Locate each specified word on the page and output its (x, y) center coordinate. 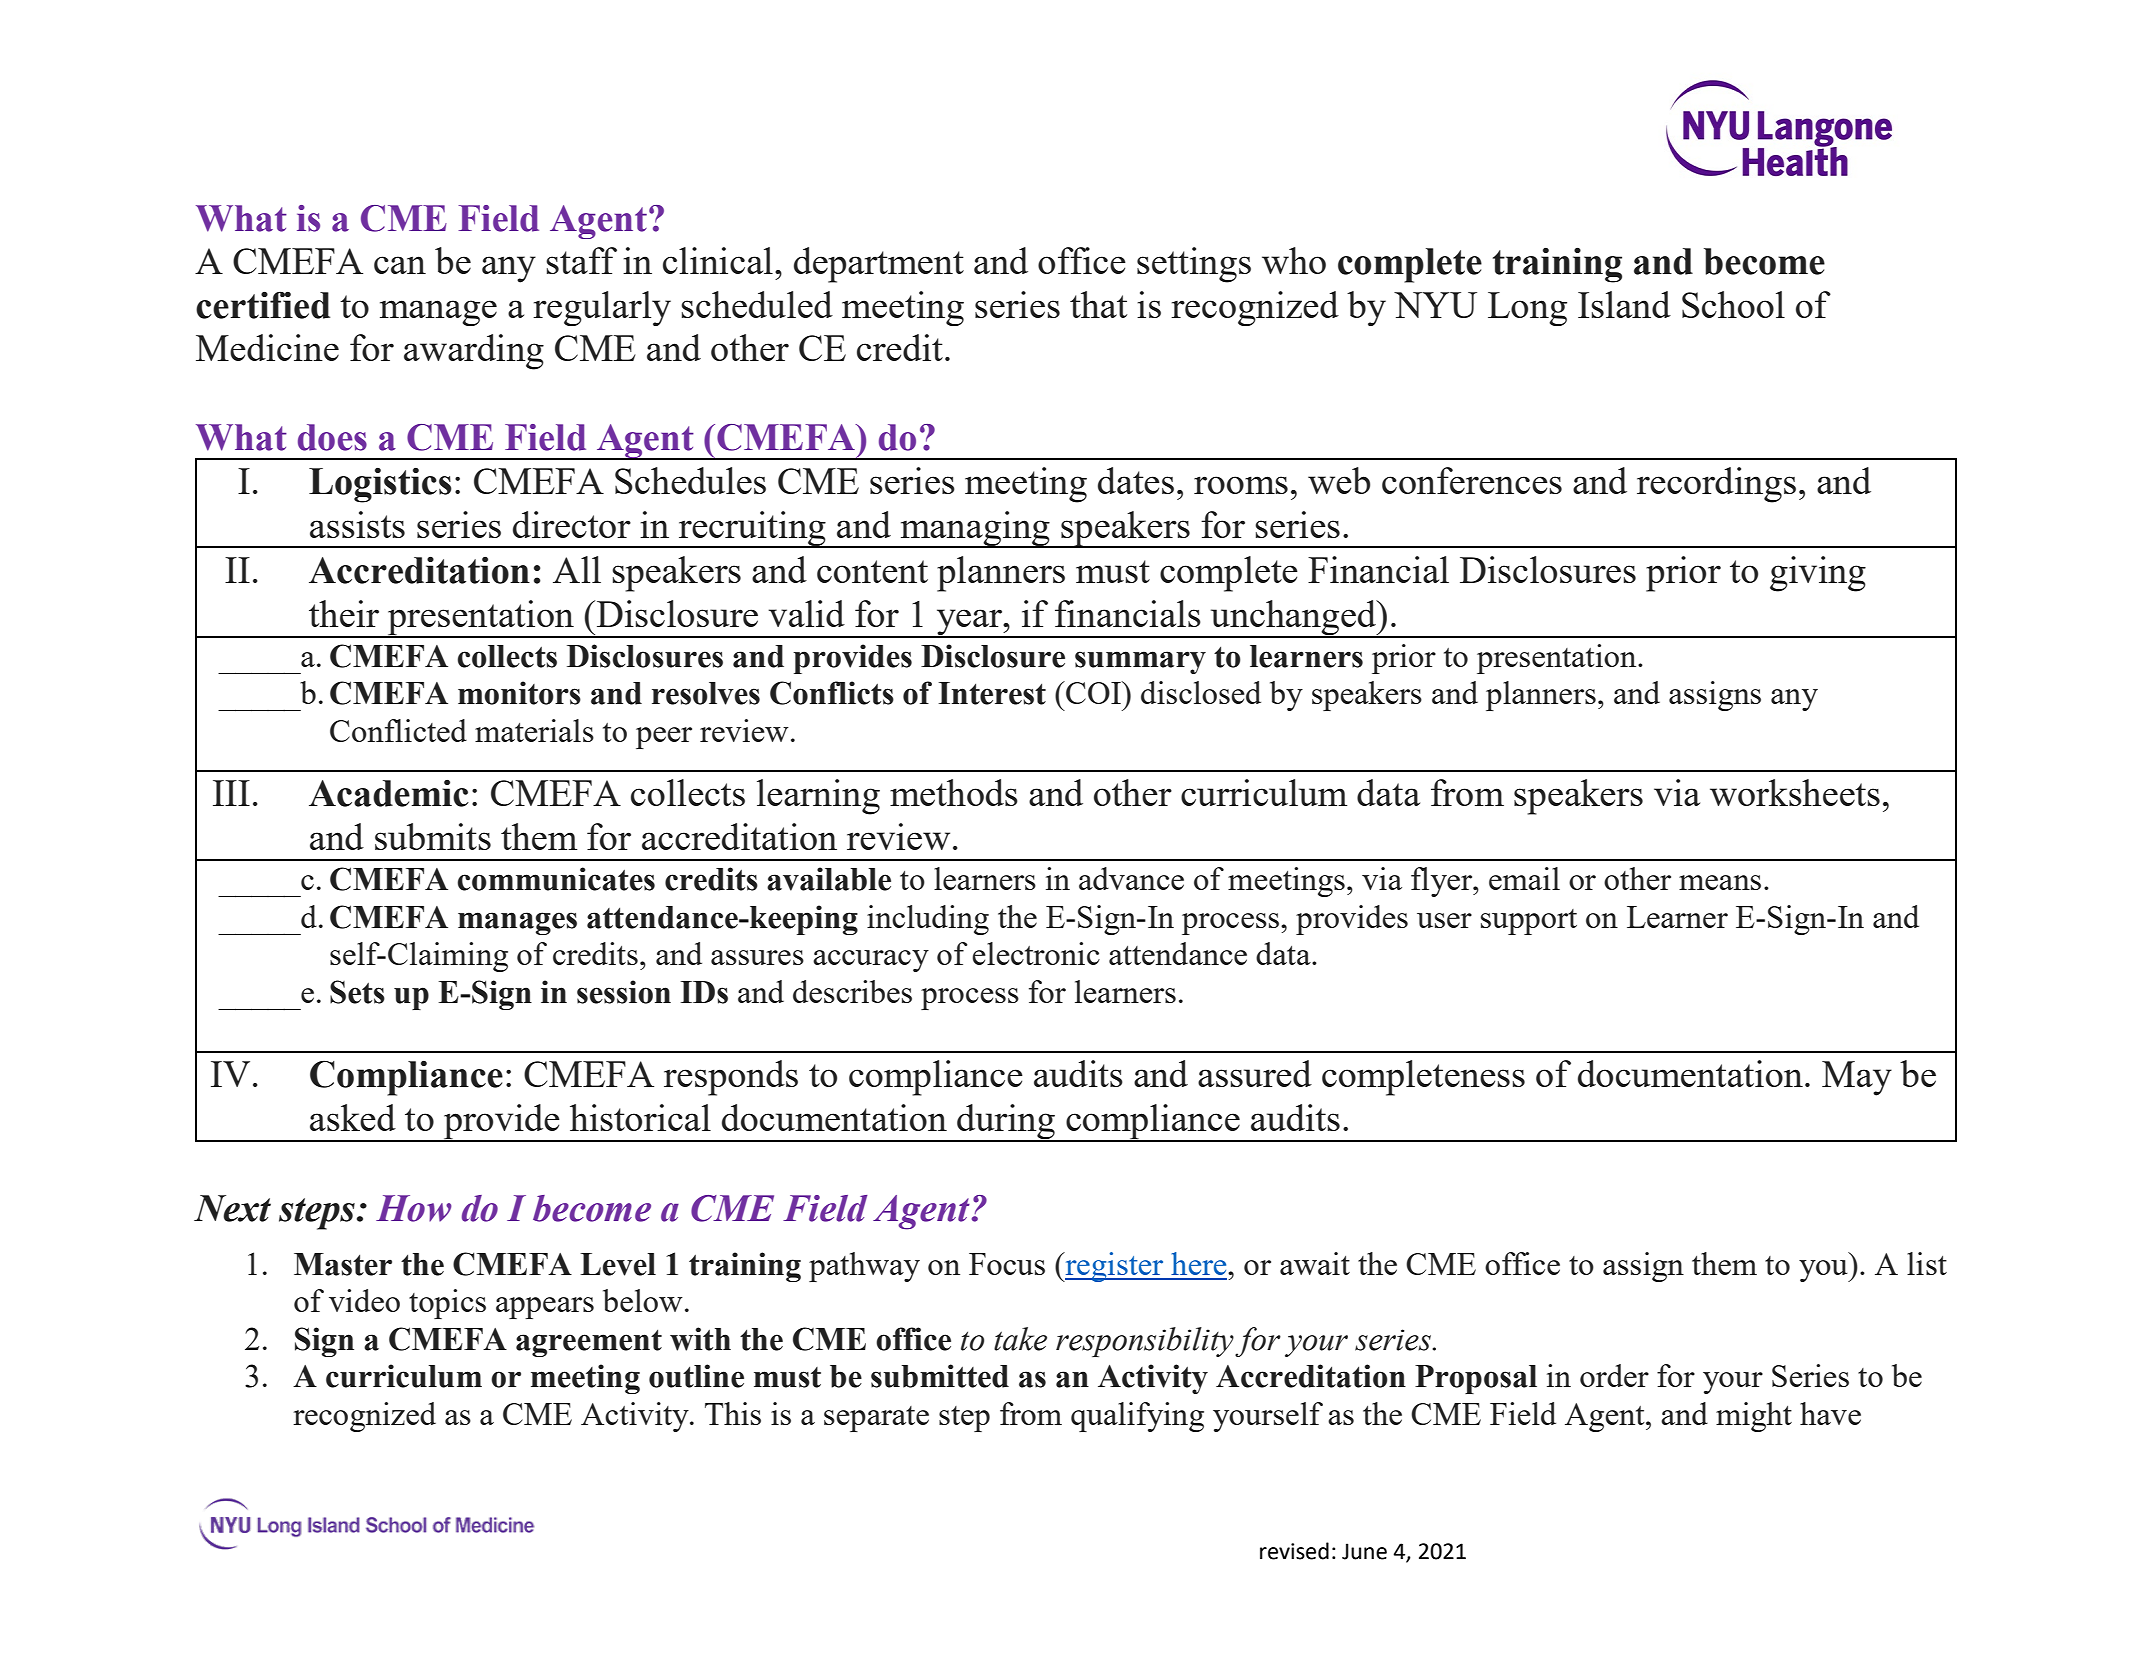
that (1098, 304)
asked (353, 1117)
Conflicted (398, 730)
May (1857, 1078)
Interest (992, 693)
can (400, 265)
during (1006, 1123)
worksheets (1795, 792)
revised (1294, 1551)
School (1733, 304)
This (733, 1413)
